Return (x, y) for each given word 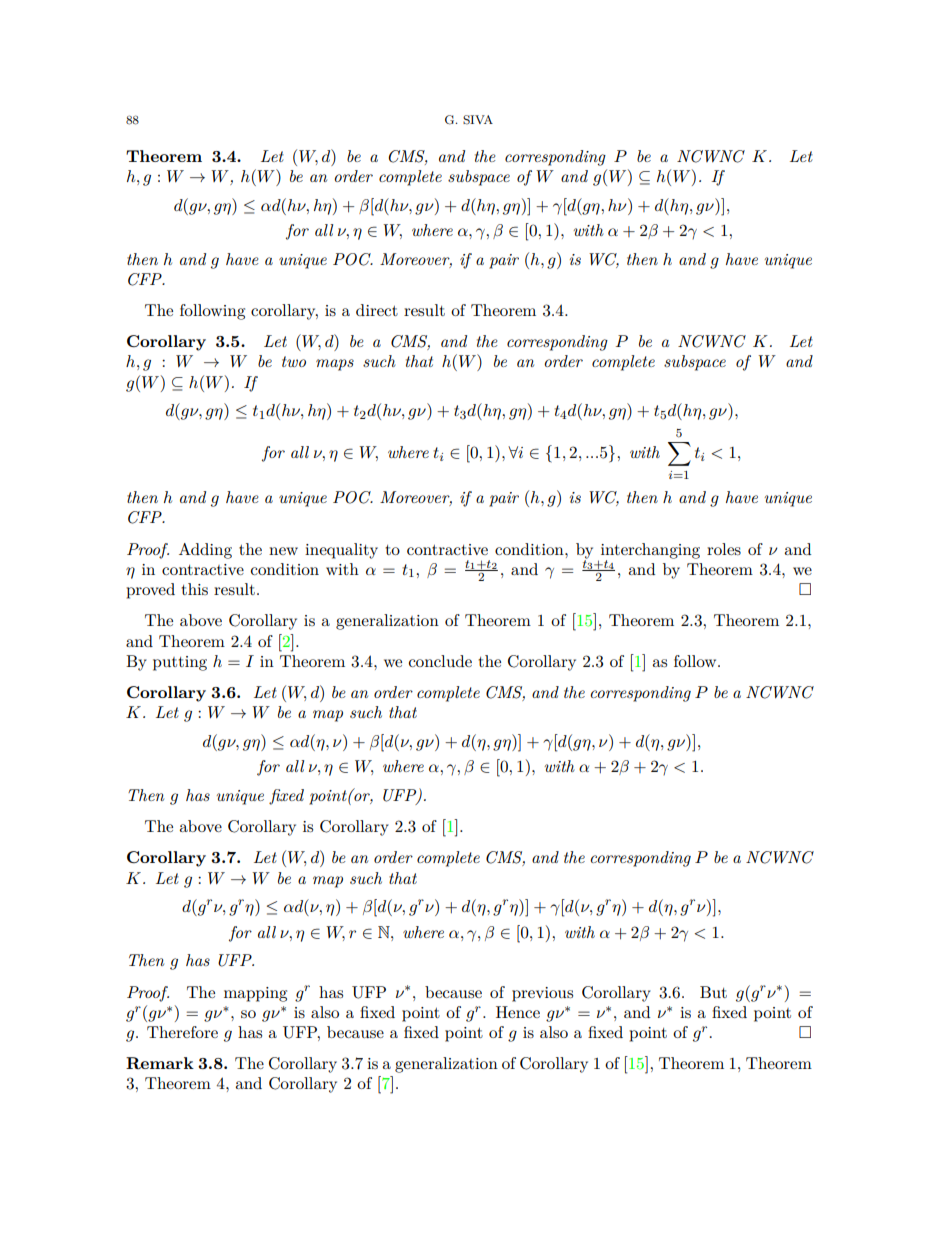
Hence (518, 1012)
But (713, 992)
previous (542, 994)
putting (180, 663)
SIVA (478, 120)
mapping (255, 994)
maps (335, 365)
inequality (341, 551)
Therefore (182, 1032)
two (294, 361)
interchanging (650, 552)
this (194, 589)
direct (377, 310)
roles (724, 549)
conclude (440, 661)
